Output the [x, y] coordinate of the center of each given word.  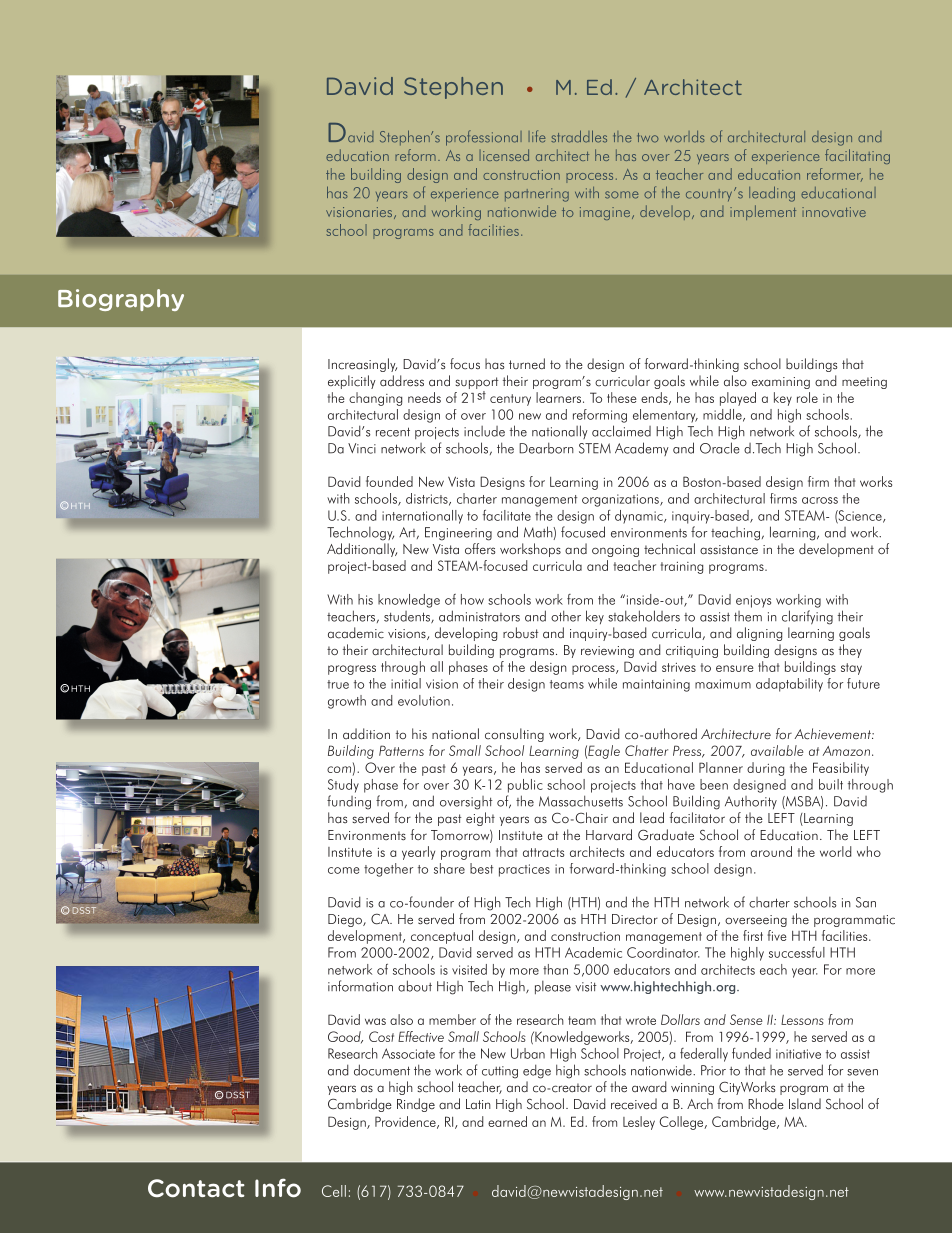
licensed [504, 155]
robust [521, 633]
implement [763, 212]
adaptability [789, 685]
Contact [196, 1188]
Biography [121, 300]
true [338, 684]
